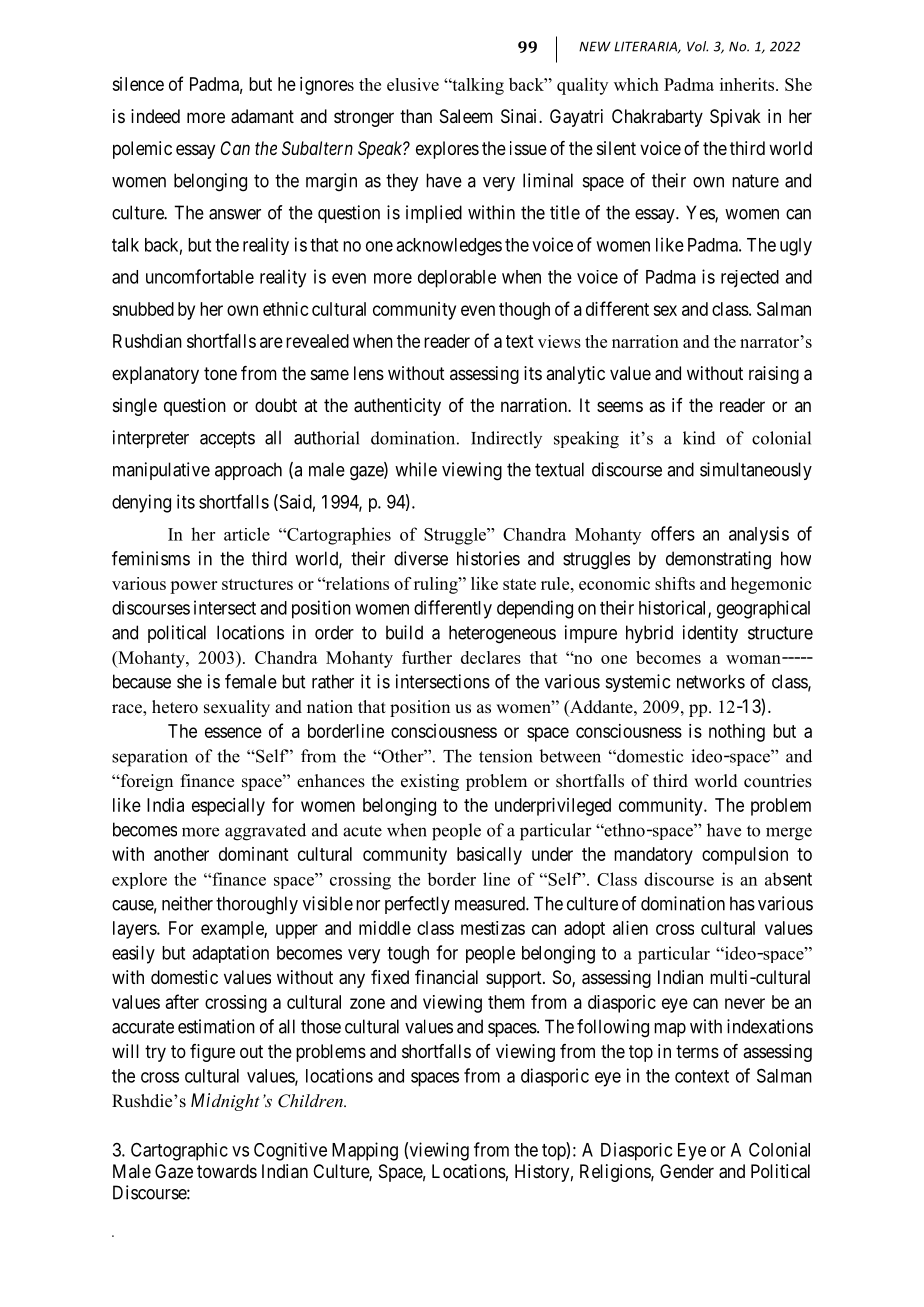 The image size is (924, 1307). Describe the element at coordinates (710, 634) in the screenshot. I see `identity` at that location.
